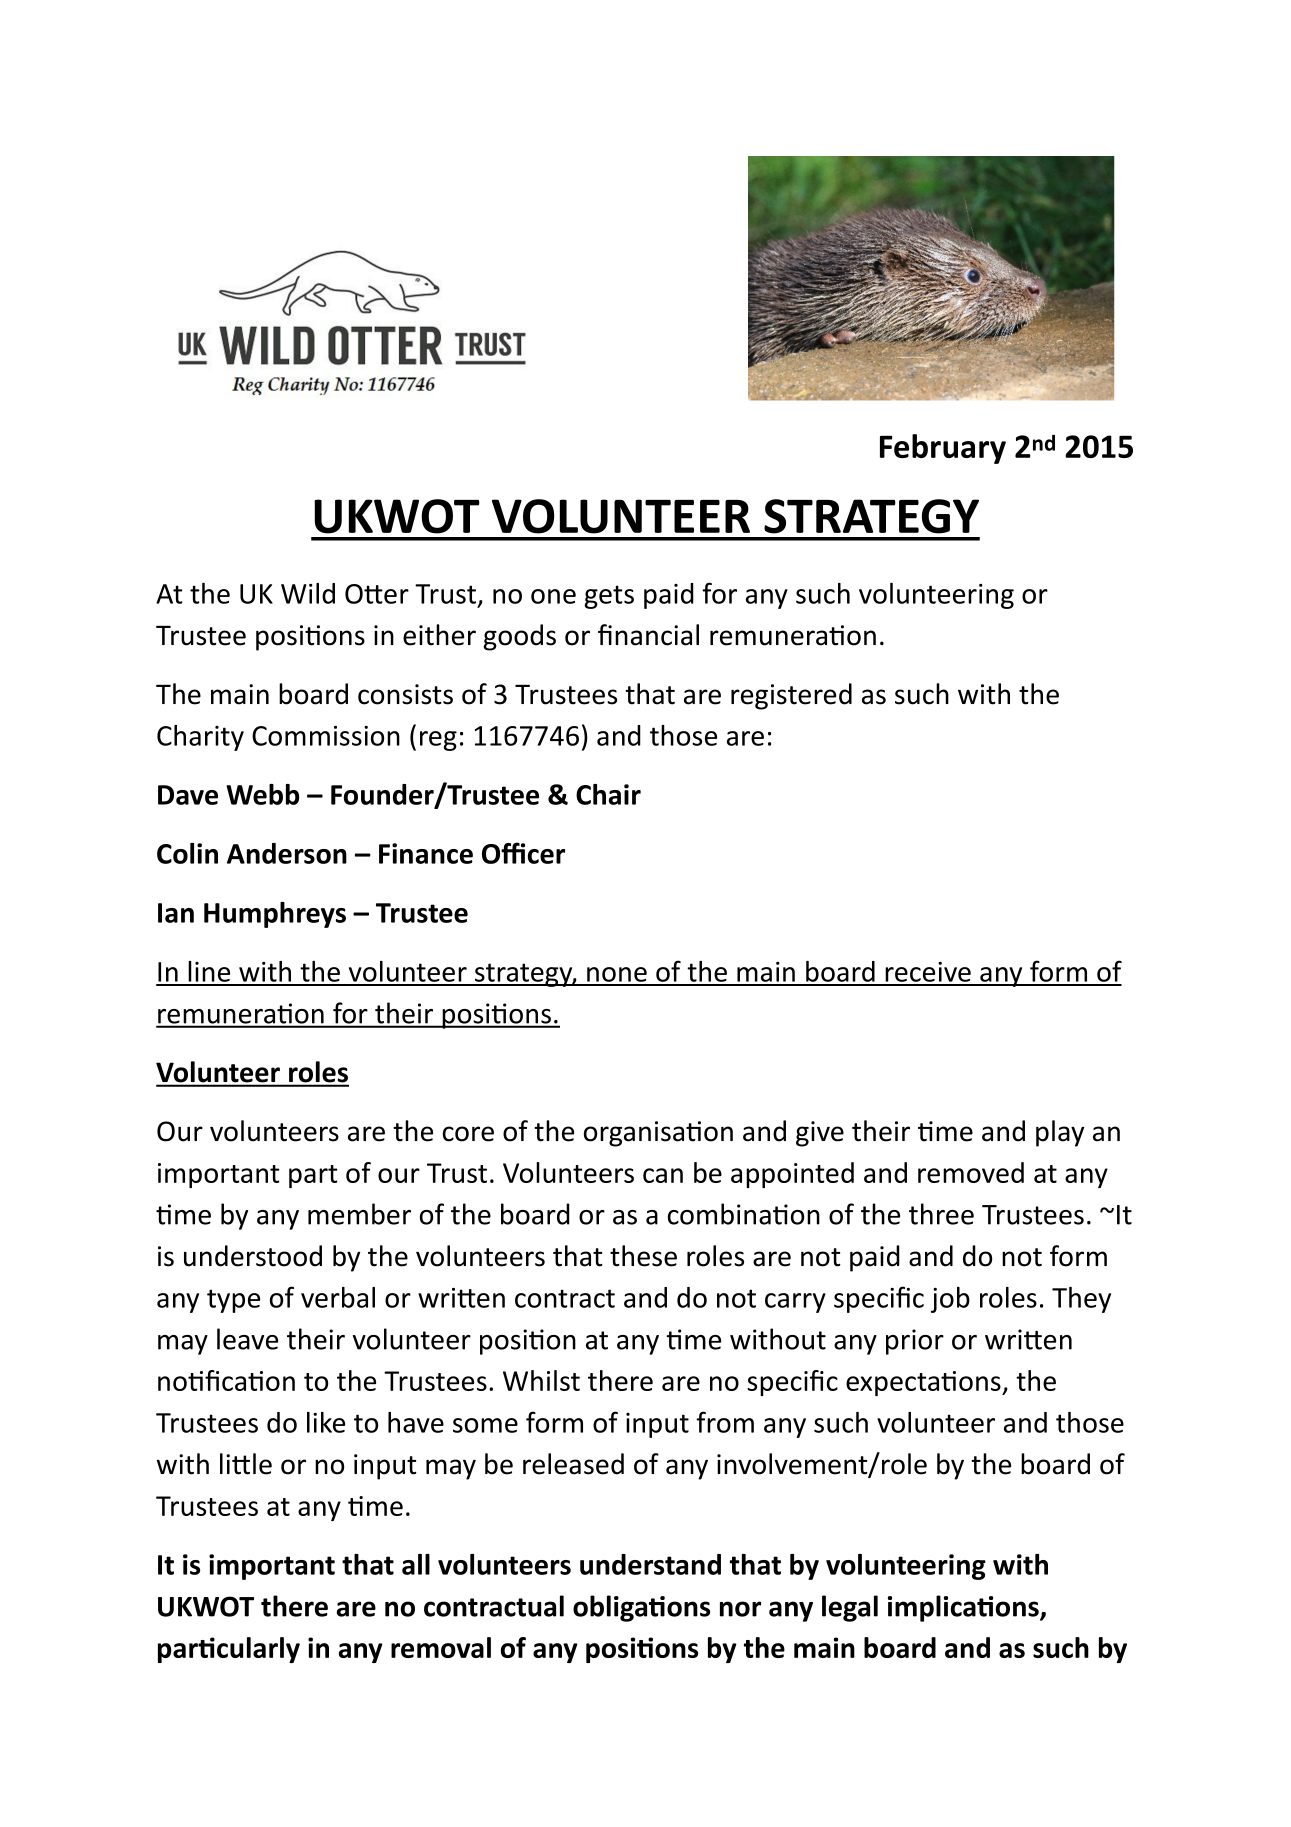 Image resolution: width=1291 pixels, height=1827 pixels. Describe the element at coordinates (943, 449) in the screenshot. I see `February` at that location.
